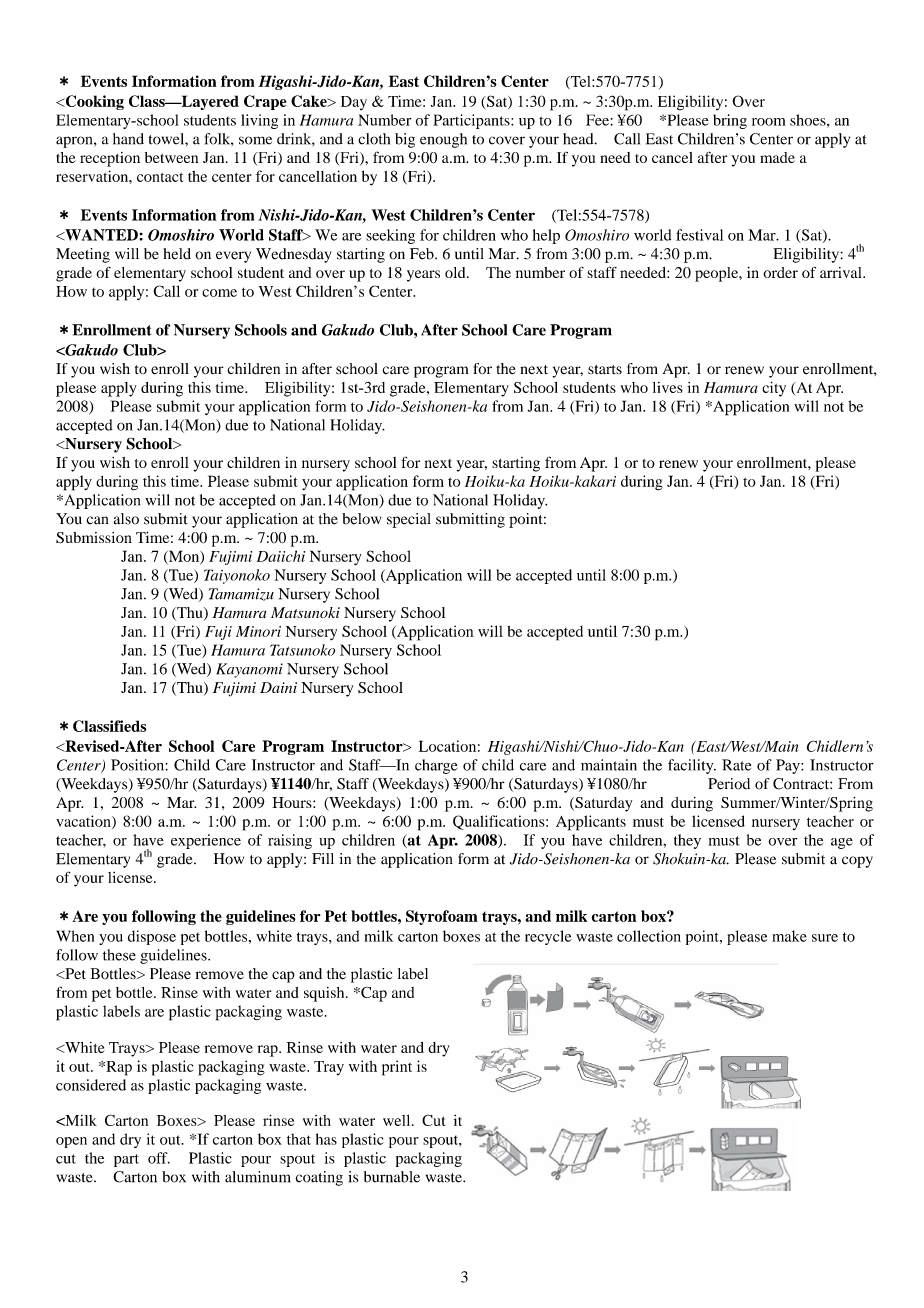 This page has width=924, height=1308. Describe the element at coordinates (409, 520) in the page. I see `special` at that location.
